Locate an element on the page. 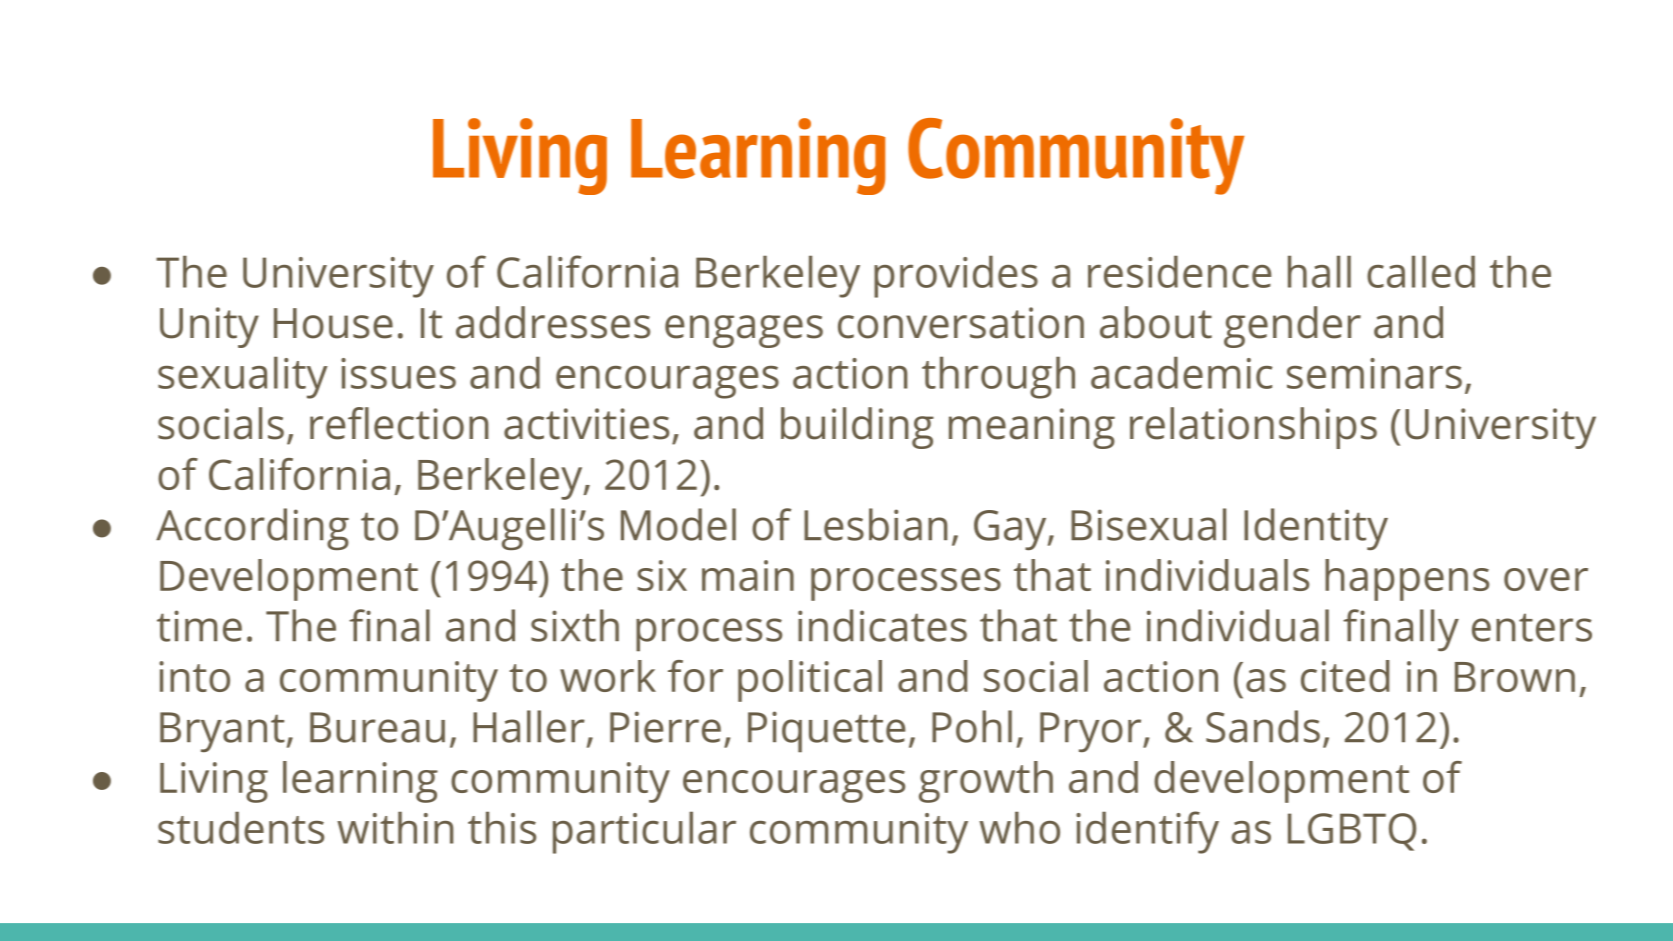 The width and height of the page is (1673, 941). time is located at coordinates (199, 626).
